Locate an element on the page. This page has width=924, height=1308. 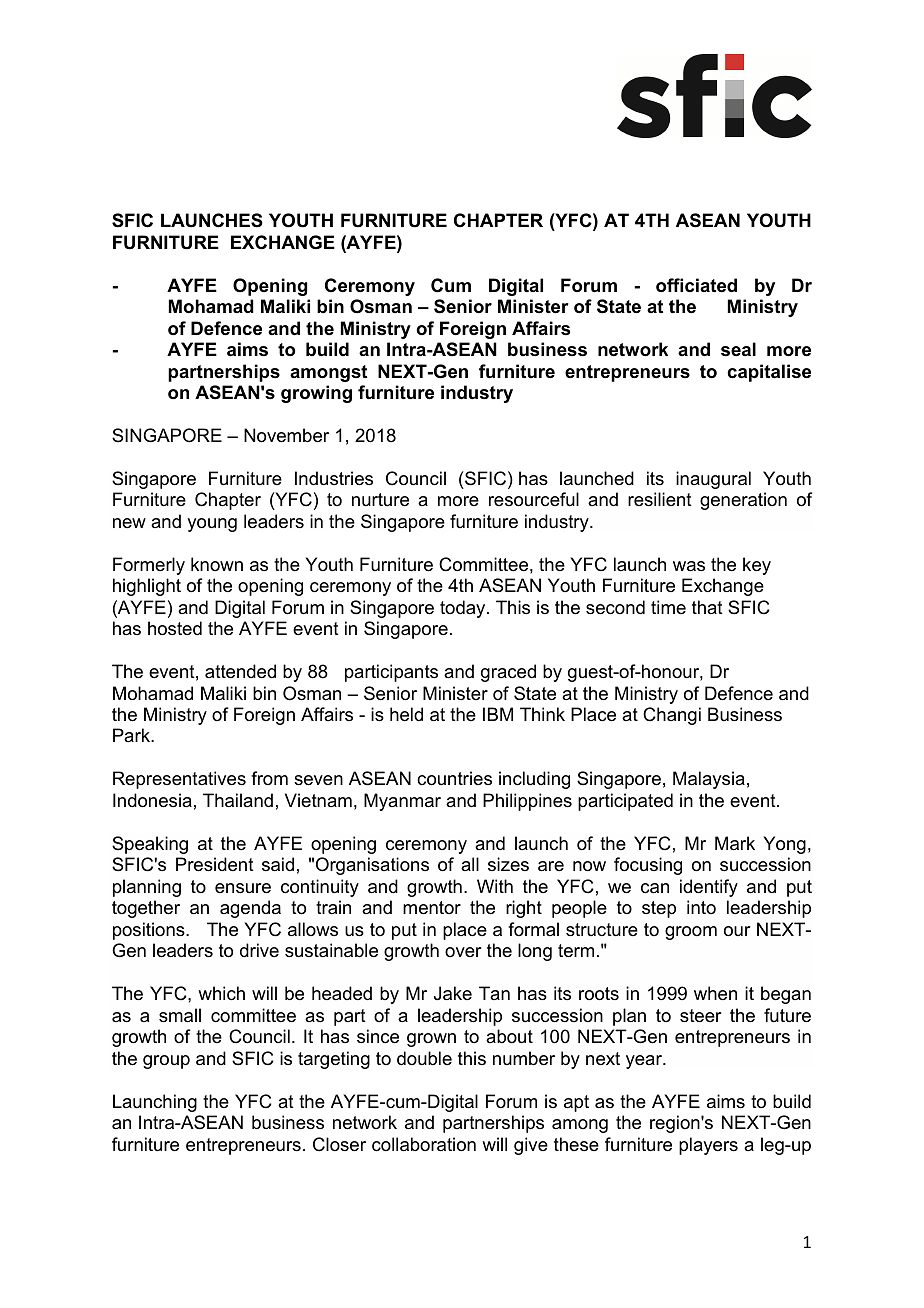
seal is located at coordinates (738, 349).
